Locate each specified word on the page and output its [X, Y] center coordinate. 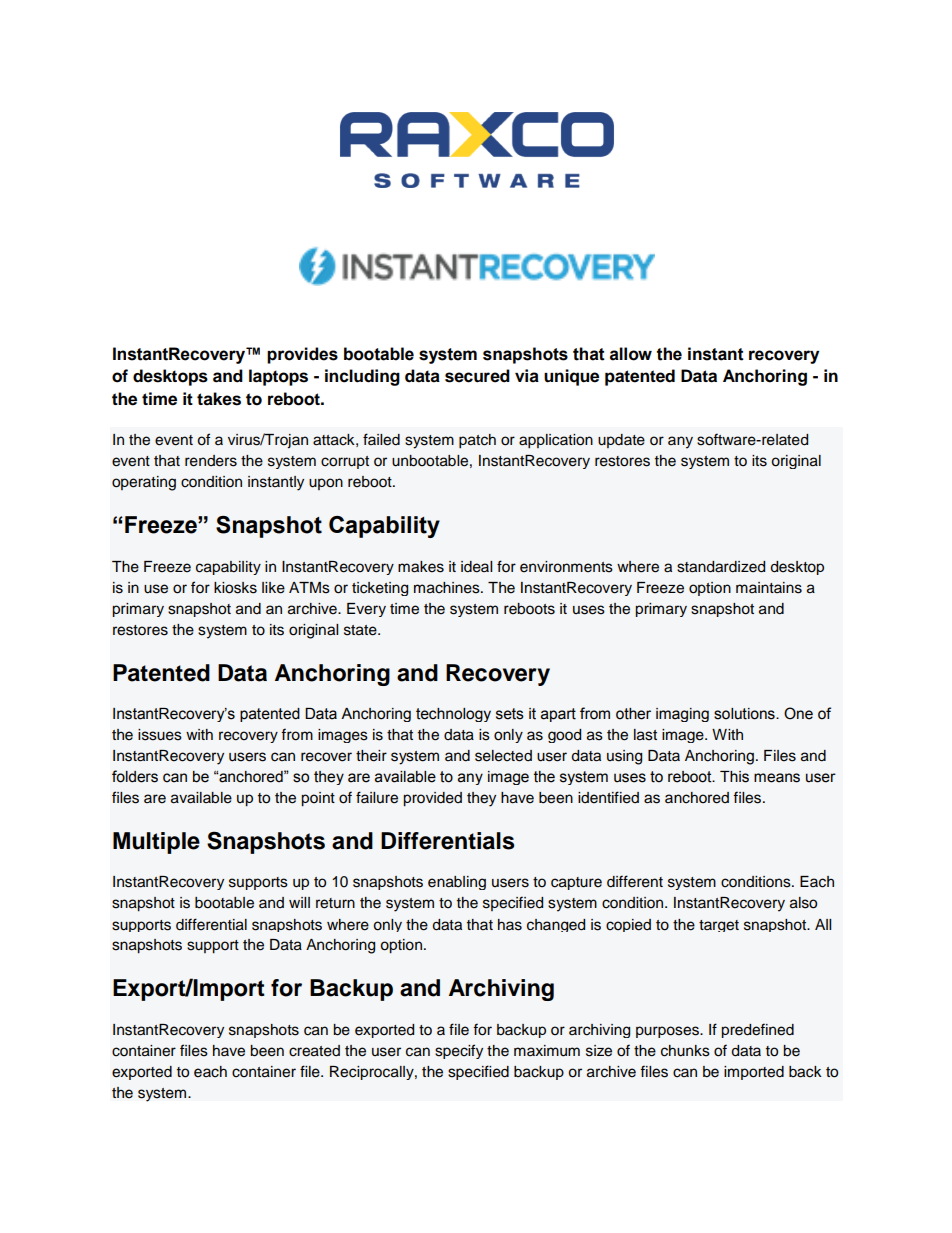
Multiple [156, 843]
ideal [476, 567]
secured [477, 376]
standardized [721, 567]
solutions [745, 714]
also [803, 903]
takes [219, 399]
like [273, 588]
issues [160, 735]
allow [631, 354]
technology [453, 715]
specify [459, 1051]
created [314, 1051]
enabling [457, 883]
